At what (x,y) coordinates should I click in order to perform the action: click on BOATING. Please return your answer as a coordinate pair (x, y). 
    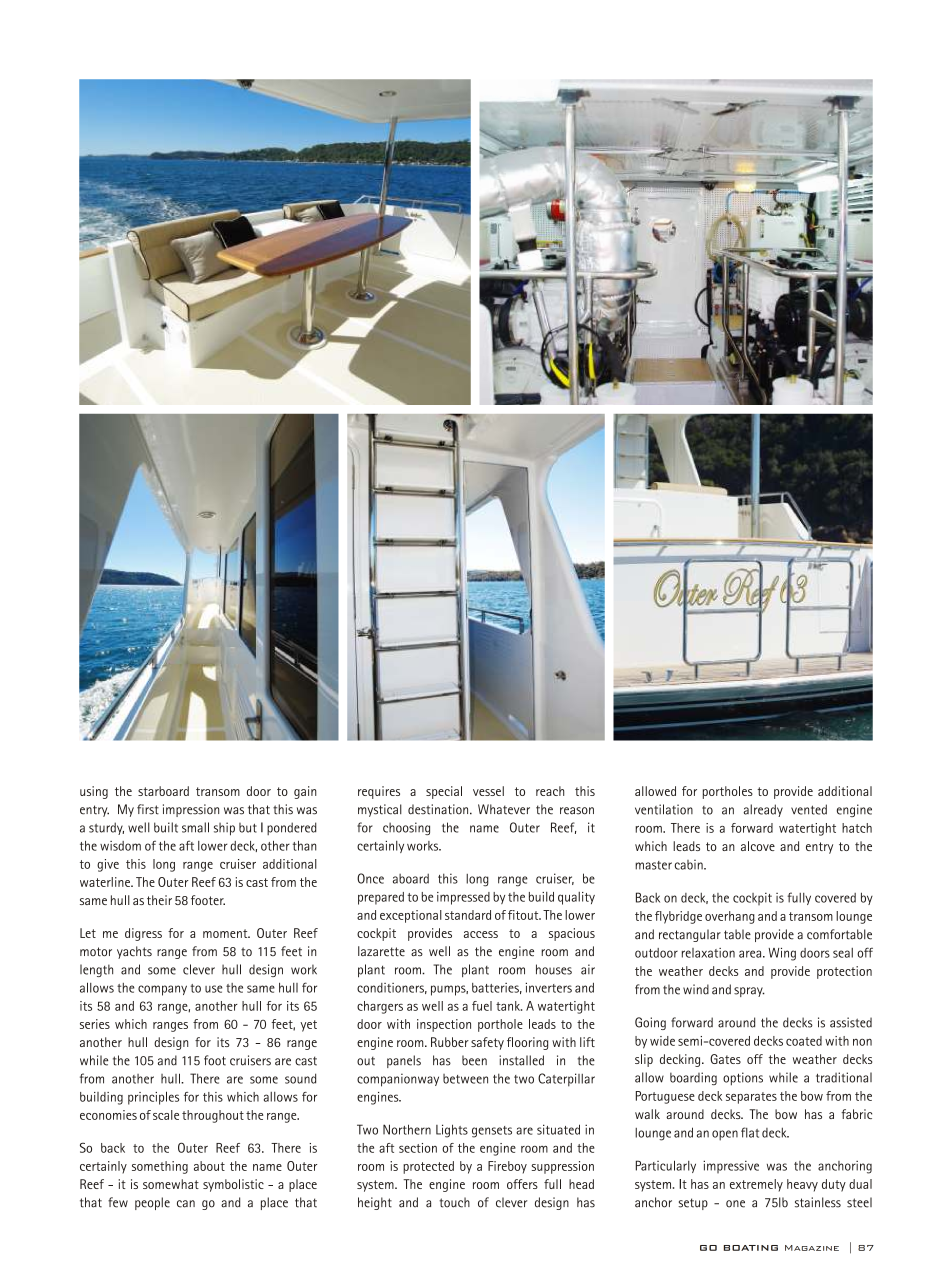
    Looking at the image, I should click on (751, 1248).
